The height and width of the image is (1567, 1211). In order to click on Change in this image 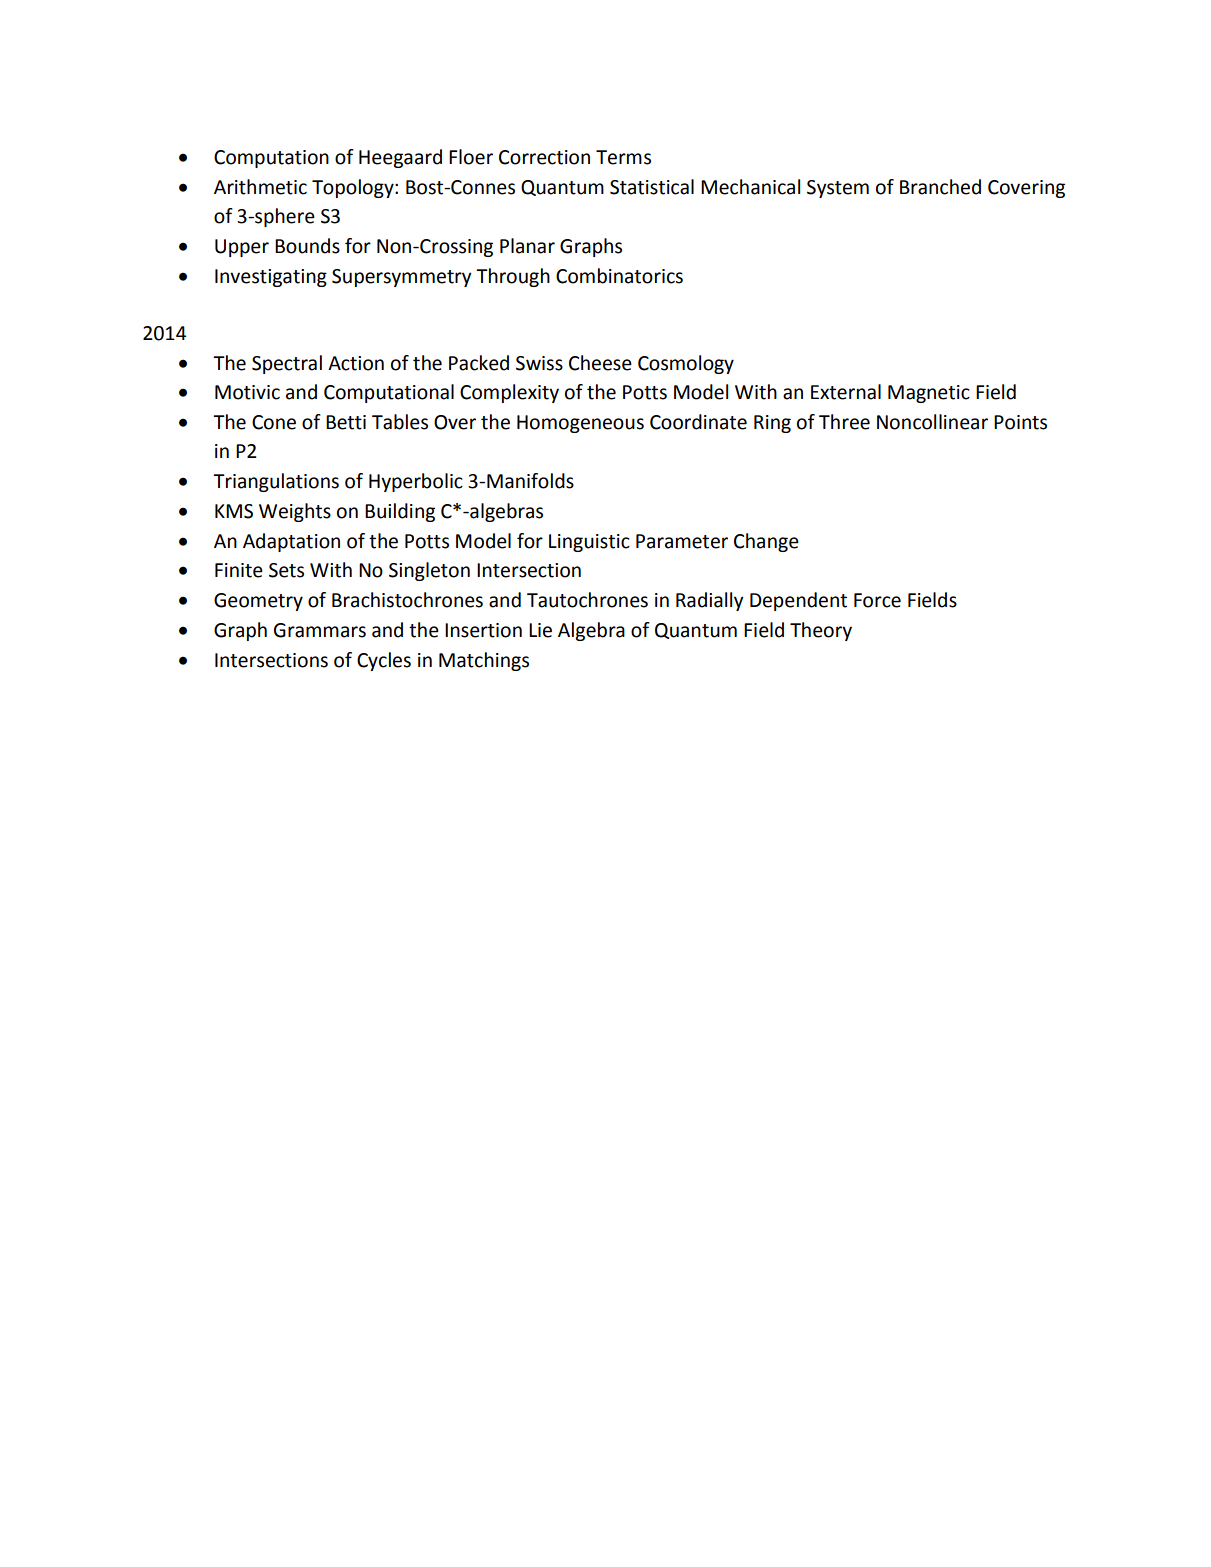, I will do `click(766, 542)`.
